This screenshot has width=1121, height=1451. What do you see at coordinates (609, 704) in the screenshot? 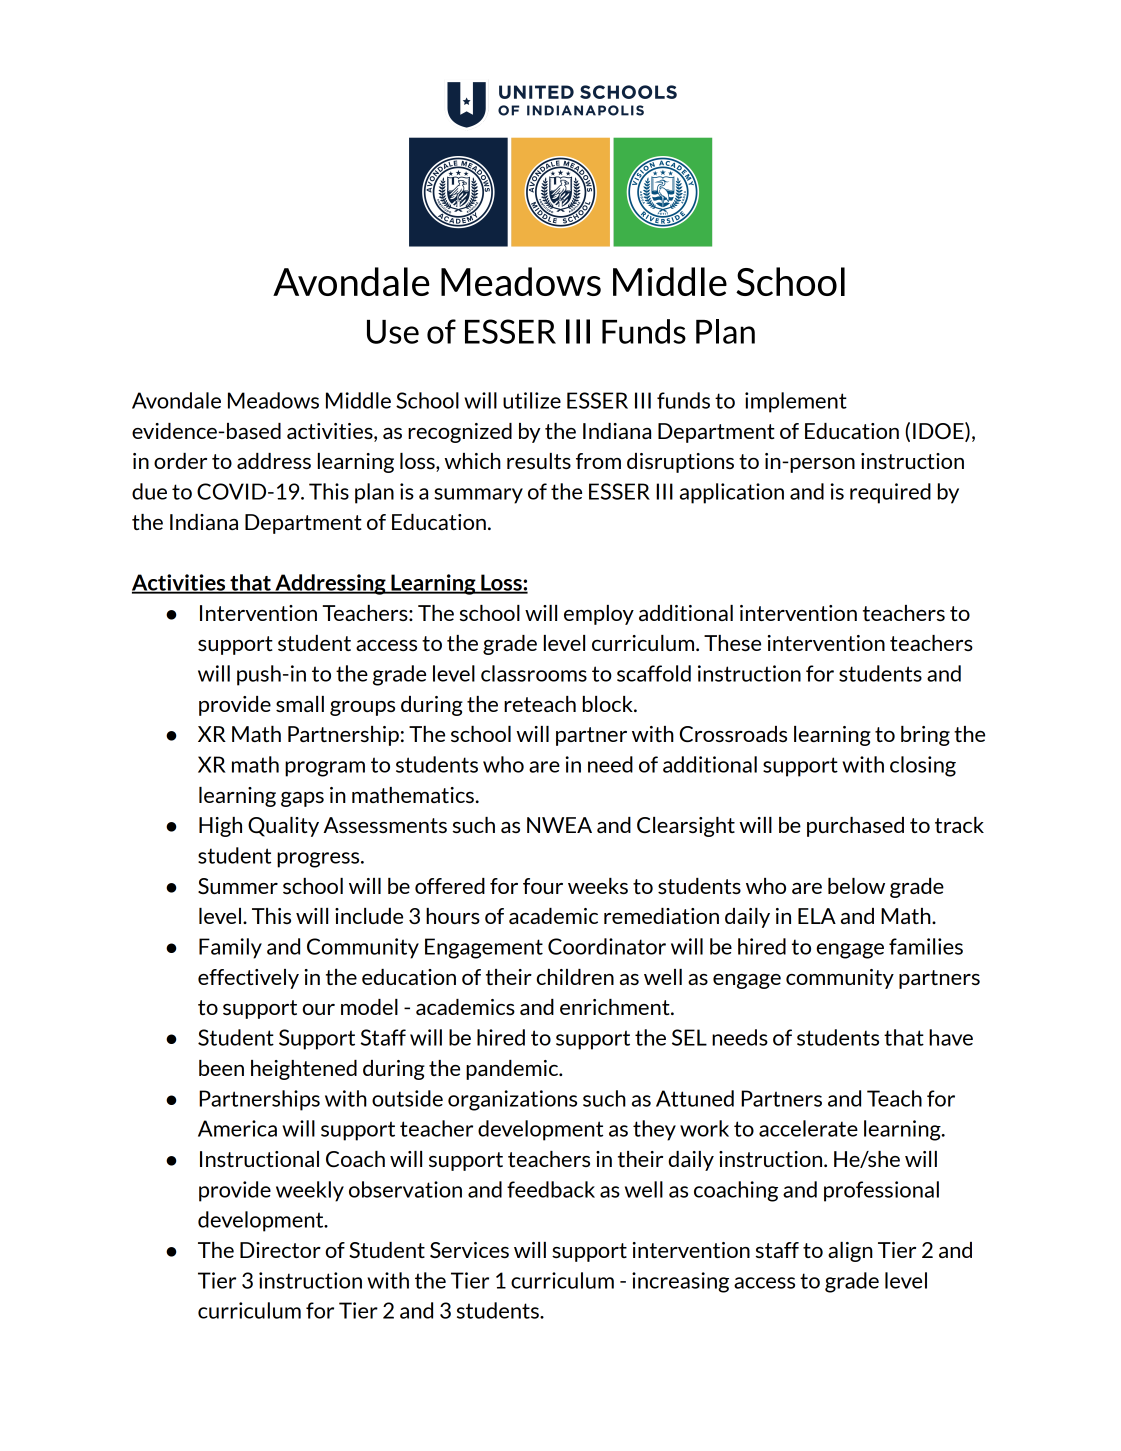
I see `block` at bounding box center [609, 704].
